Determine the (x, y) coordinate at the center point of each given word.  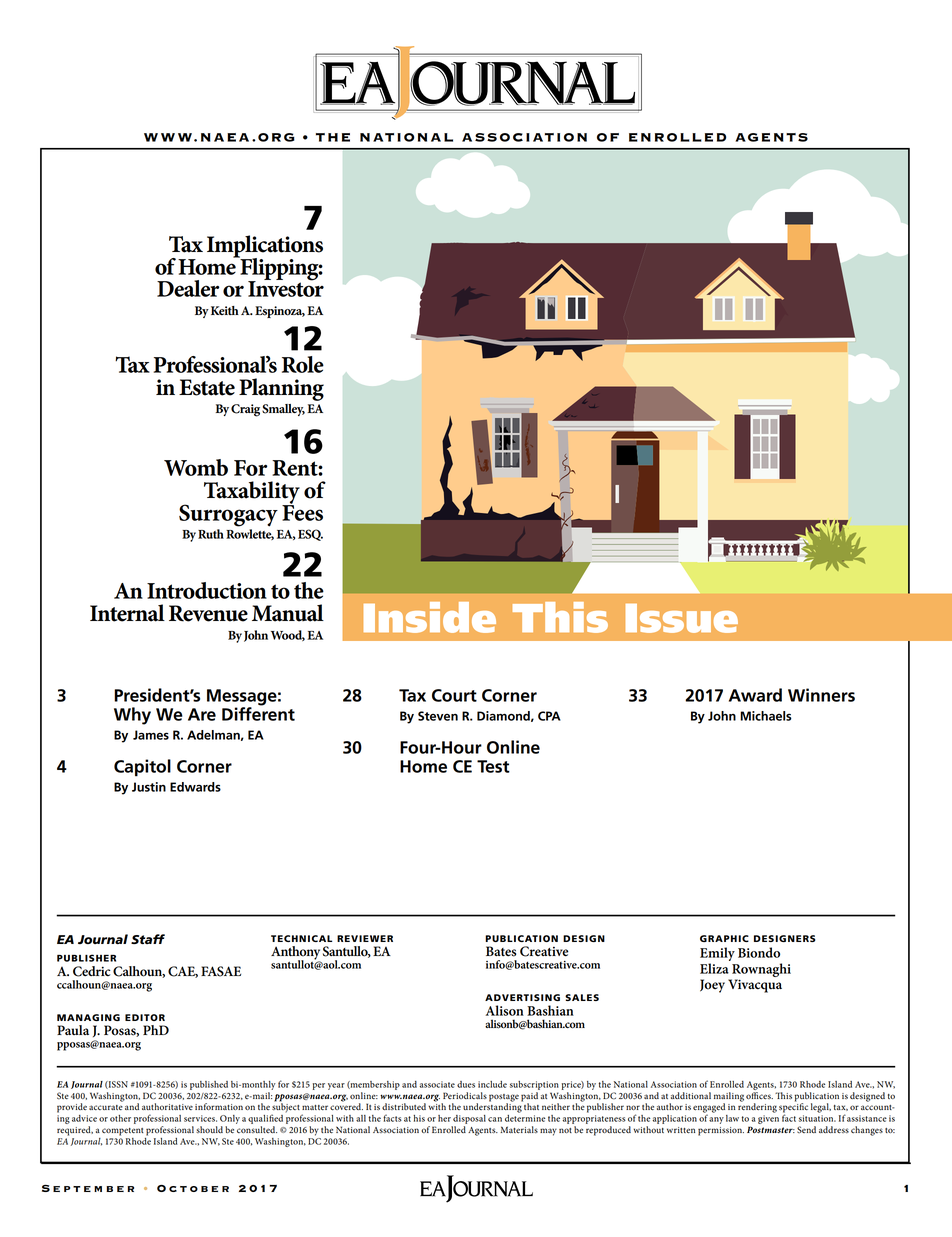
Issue (682, 618)
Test (493, 766)
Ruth (211, 534)
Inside (430, 617)
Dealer (188, 288)
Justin (149, 787)
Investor (286, 288)
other (120, 1118)
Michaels (766, 716)
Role (303, 364)
